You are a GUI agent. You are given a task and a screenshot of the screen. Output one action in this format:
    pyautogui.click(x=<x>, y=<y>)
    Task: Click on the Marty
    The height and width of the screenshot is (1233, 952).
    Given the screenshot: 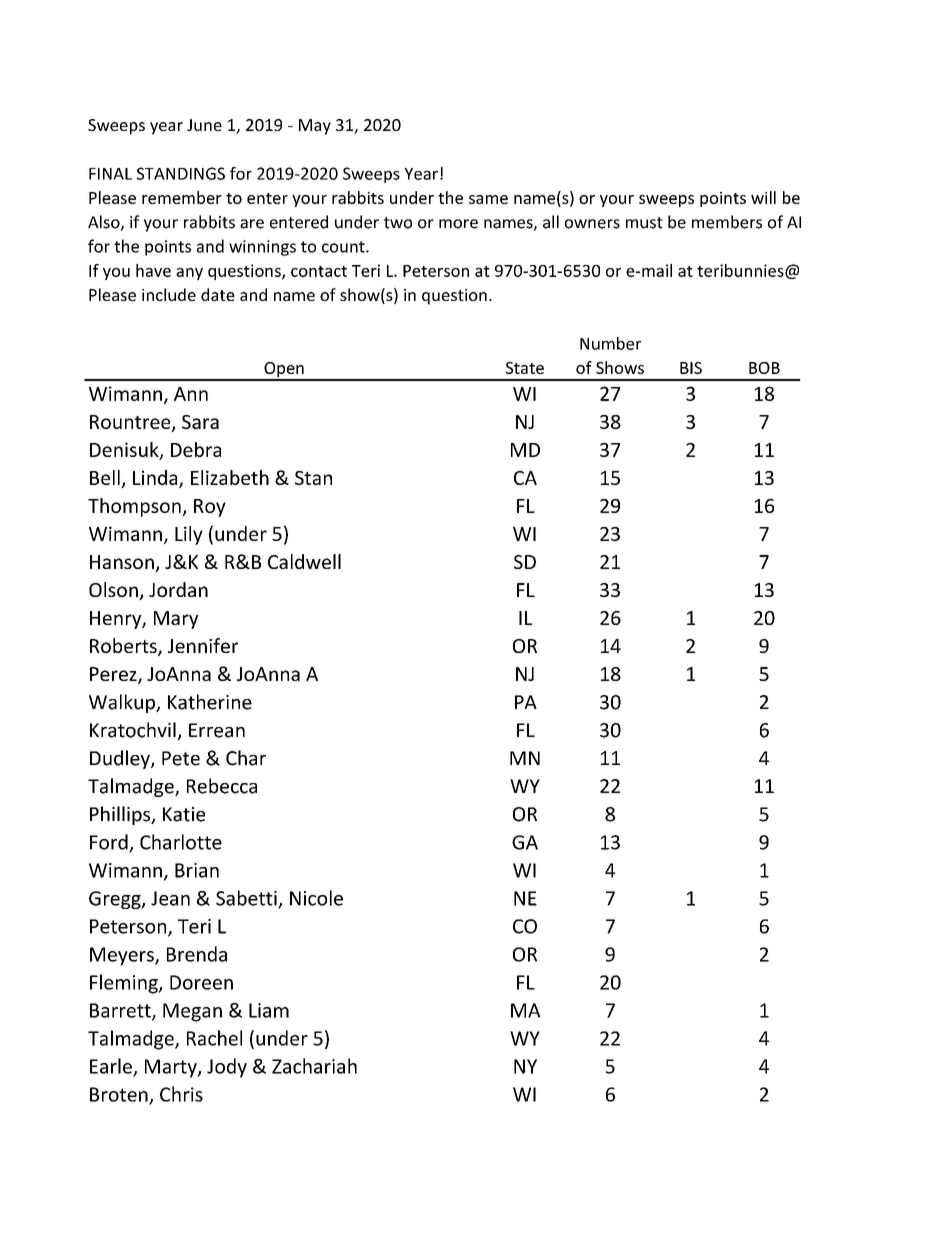 What is the action you would take?
    pyautogui.click(x=172, y=1068)
